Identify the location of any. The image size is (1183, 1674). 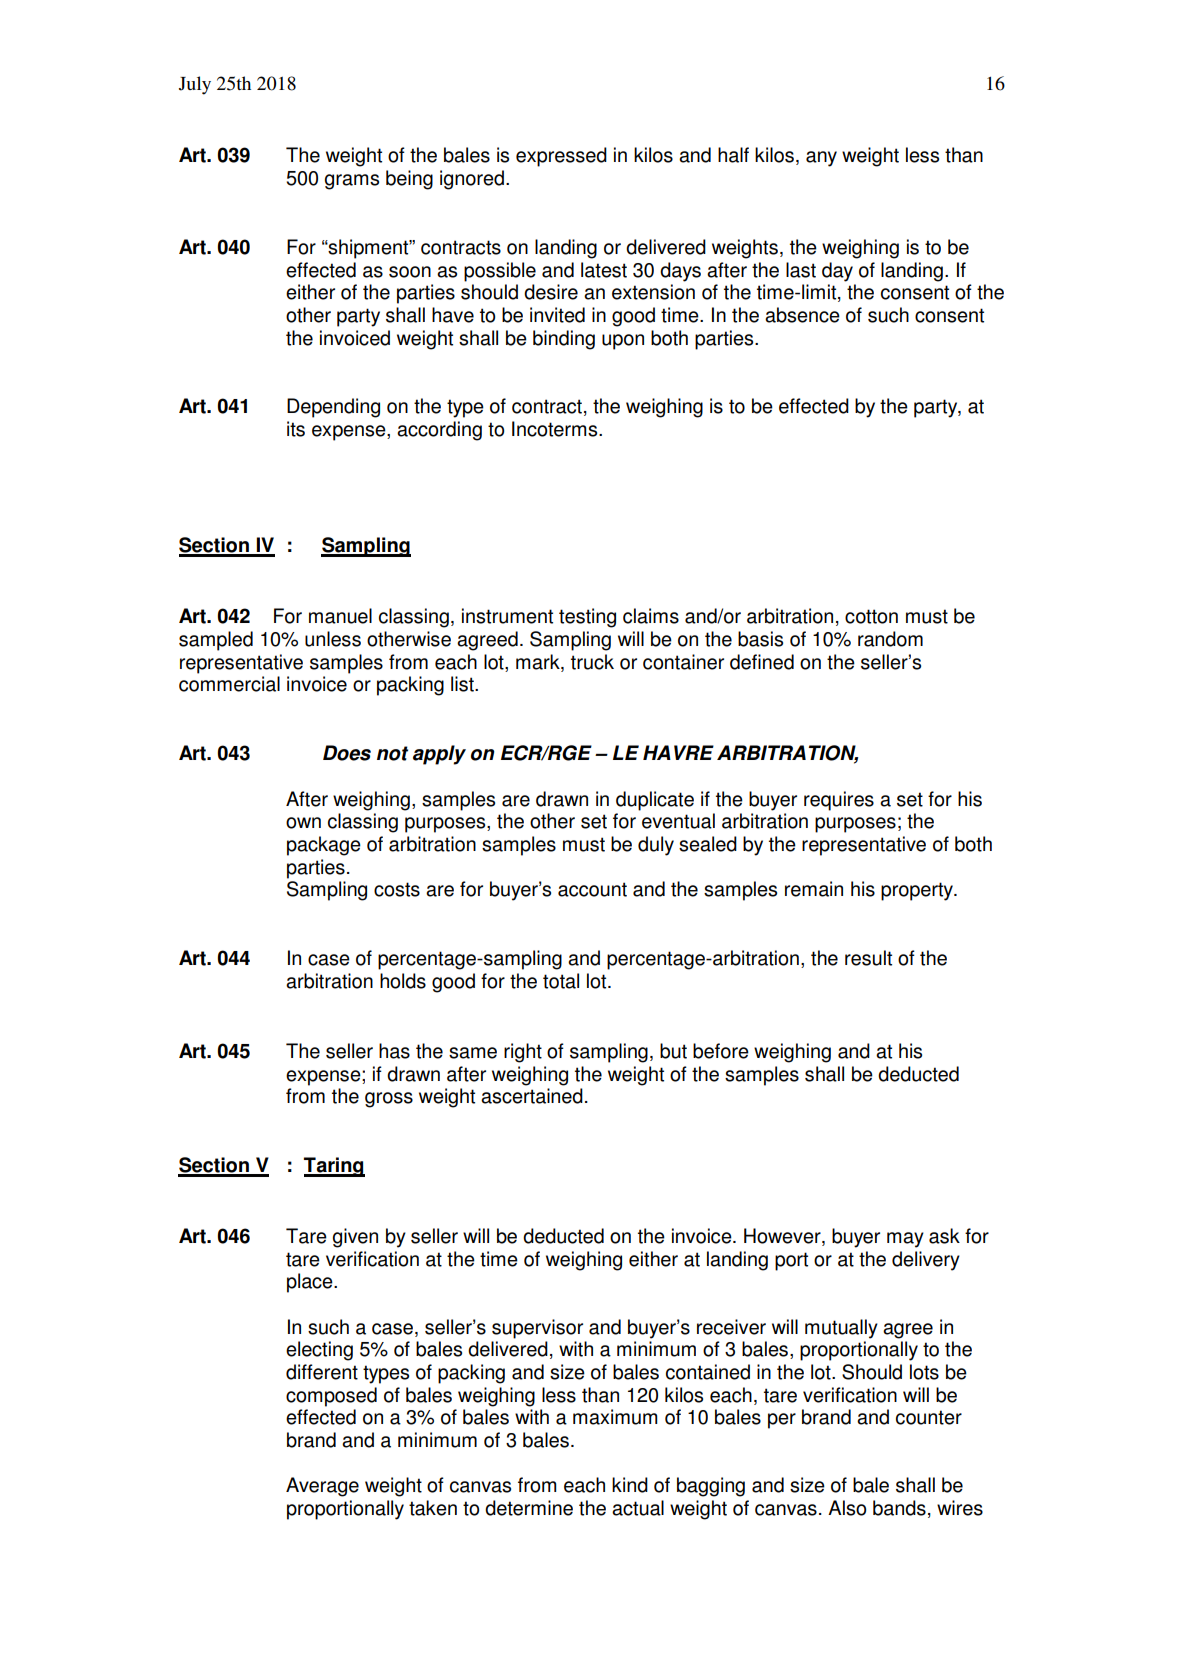
(821, 159).
